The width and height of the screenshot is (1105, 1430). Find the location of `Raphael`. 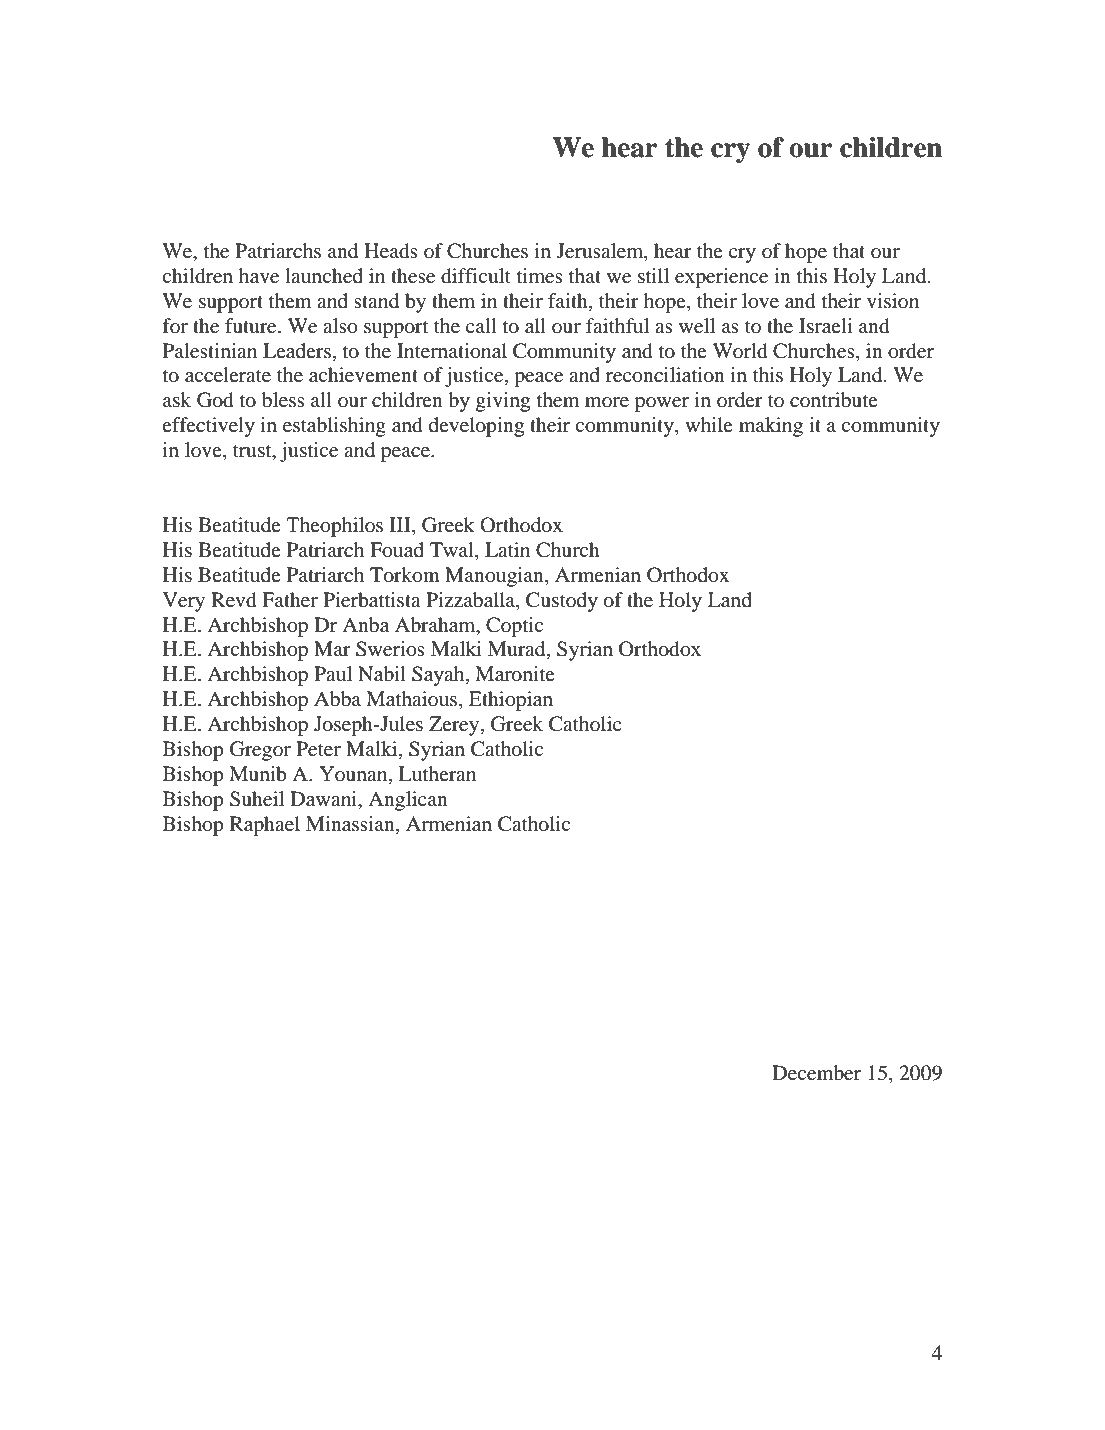

Raphael is located at coordinates (265, 826).
